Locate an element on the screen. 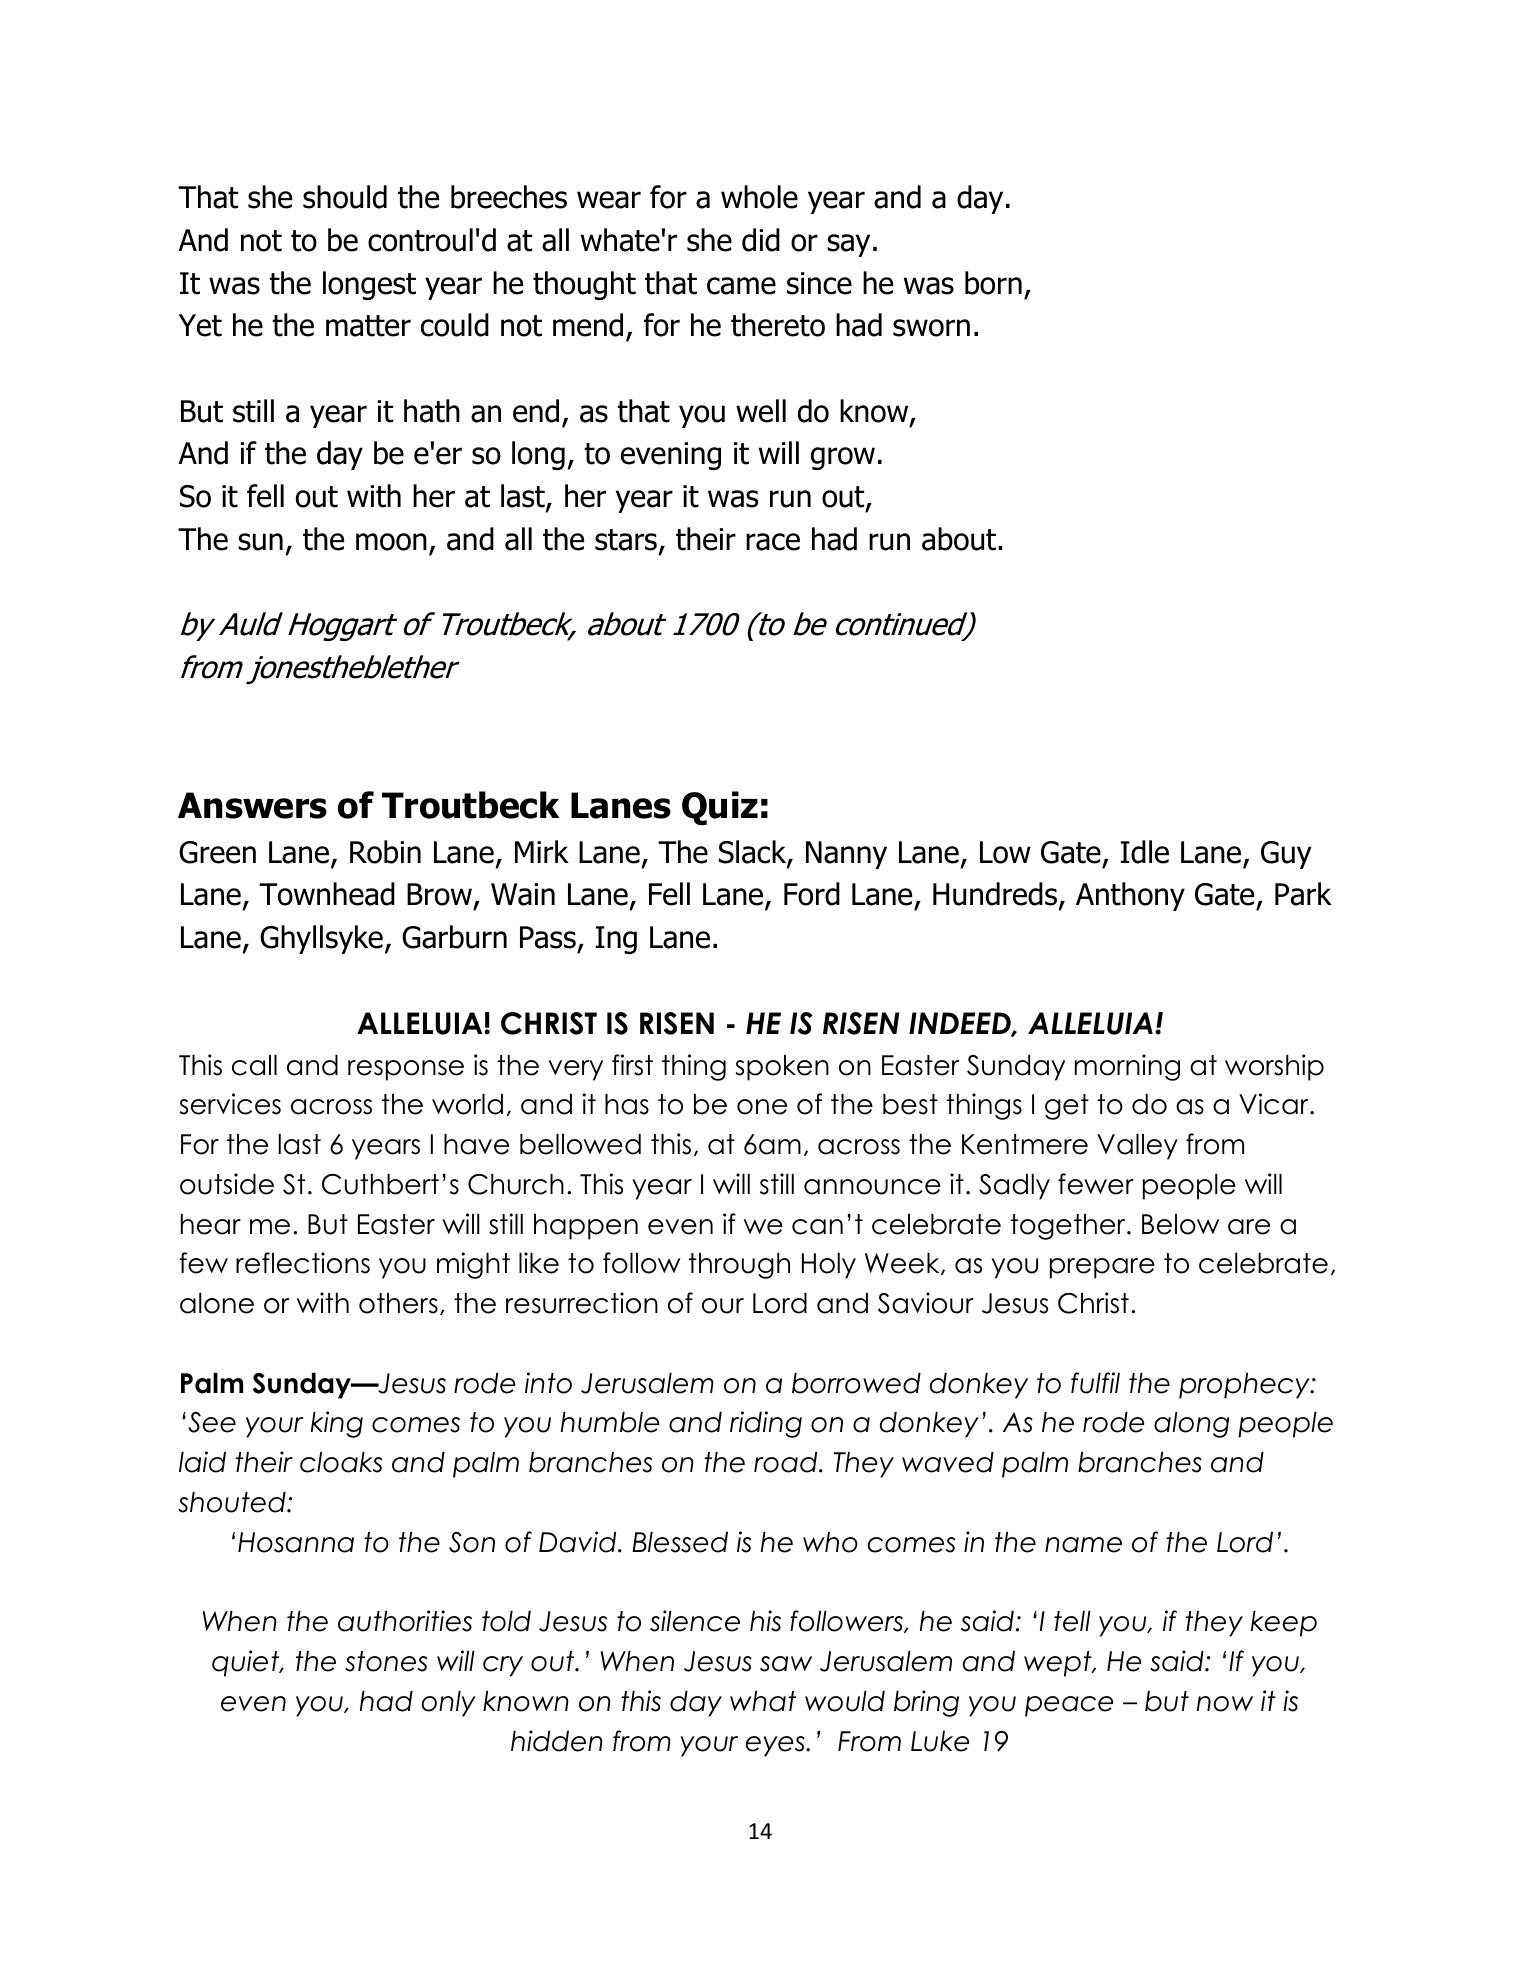 This screenshot has height=1966, width=1520. born is located at coordinates (993, 283).
